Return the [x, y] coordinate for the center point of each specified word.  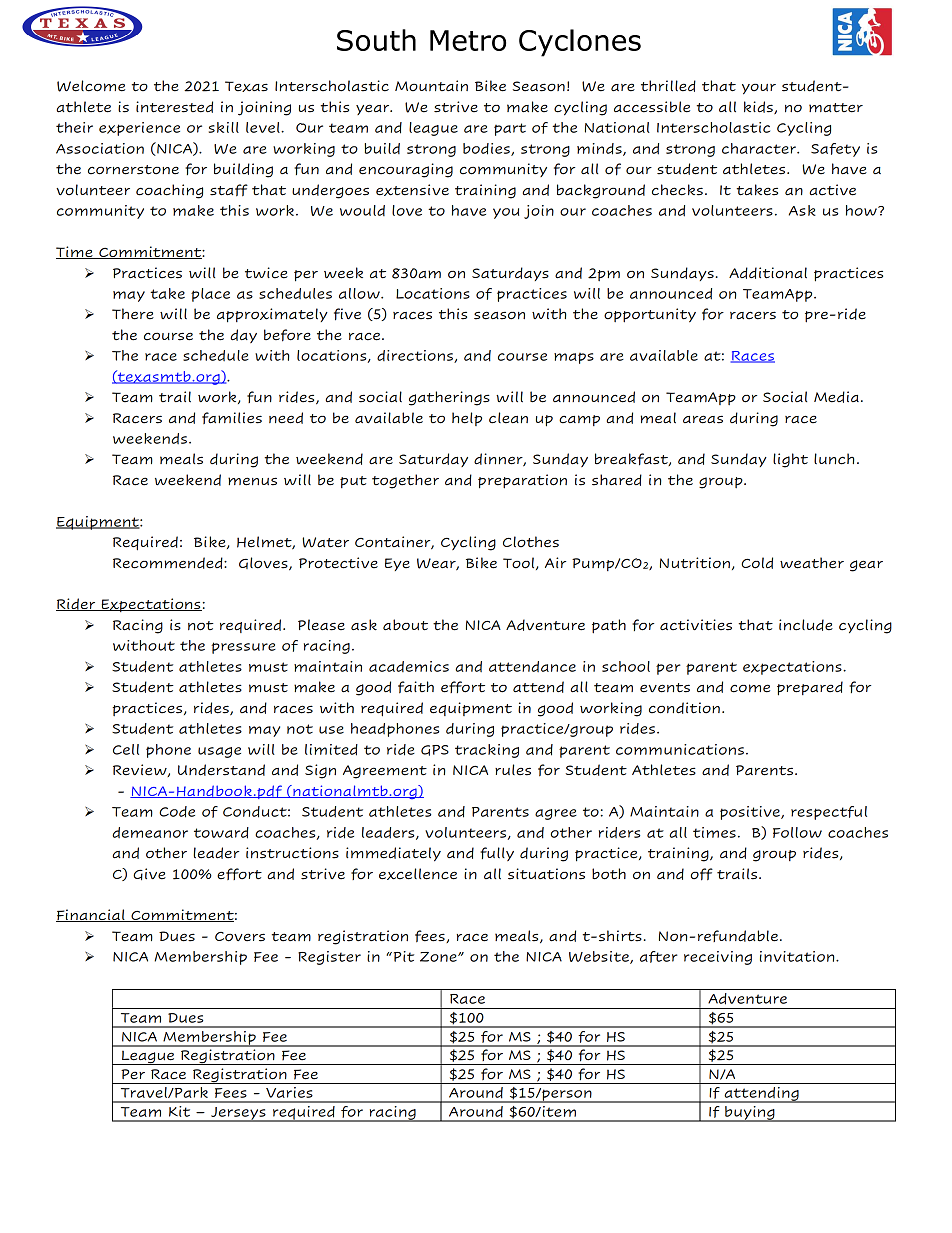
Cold [757, 563]
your [759, 89]
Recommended [169, 563]
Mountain [431, 86]
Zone [439, 957]
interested [174, 107]
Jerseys [238, 1114]
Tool [520, 563]
